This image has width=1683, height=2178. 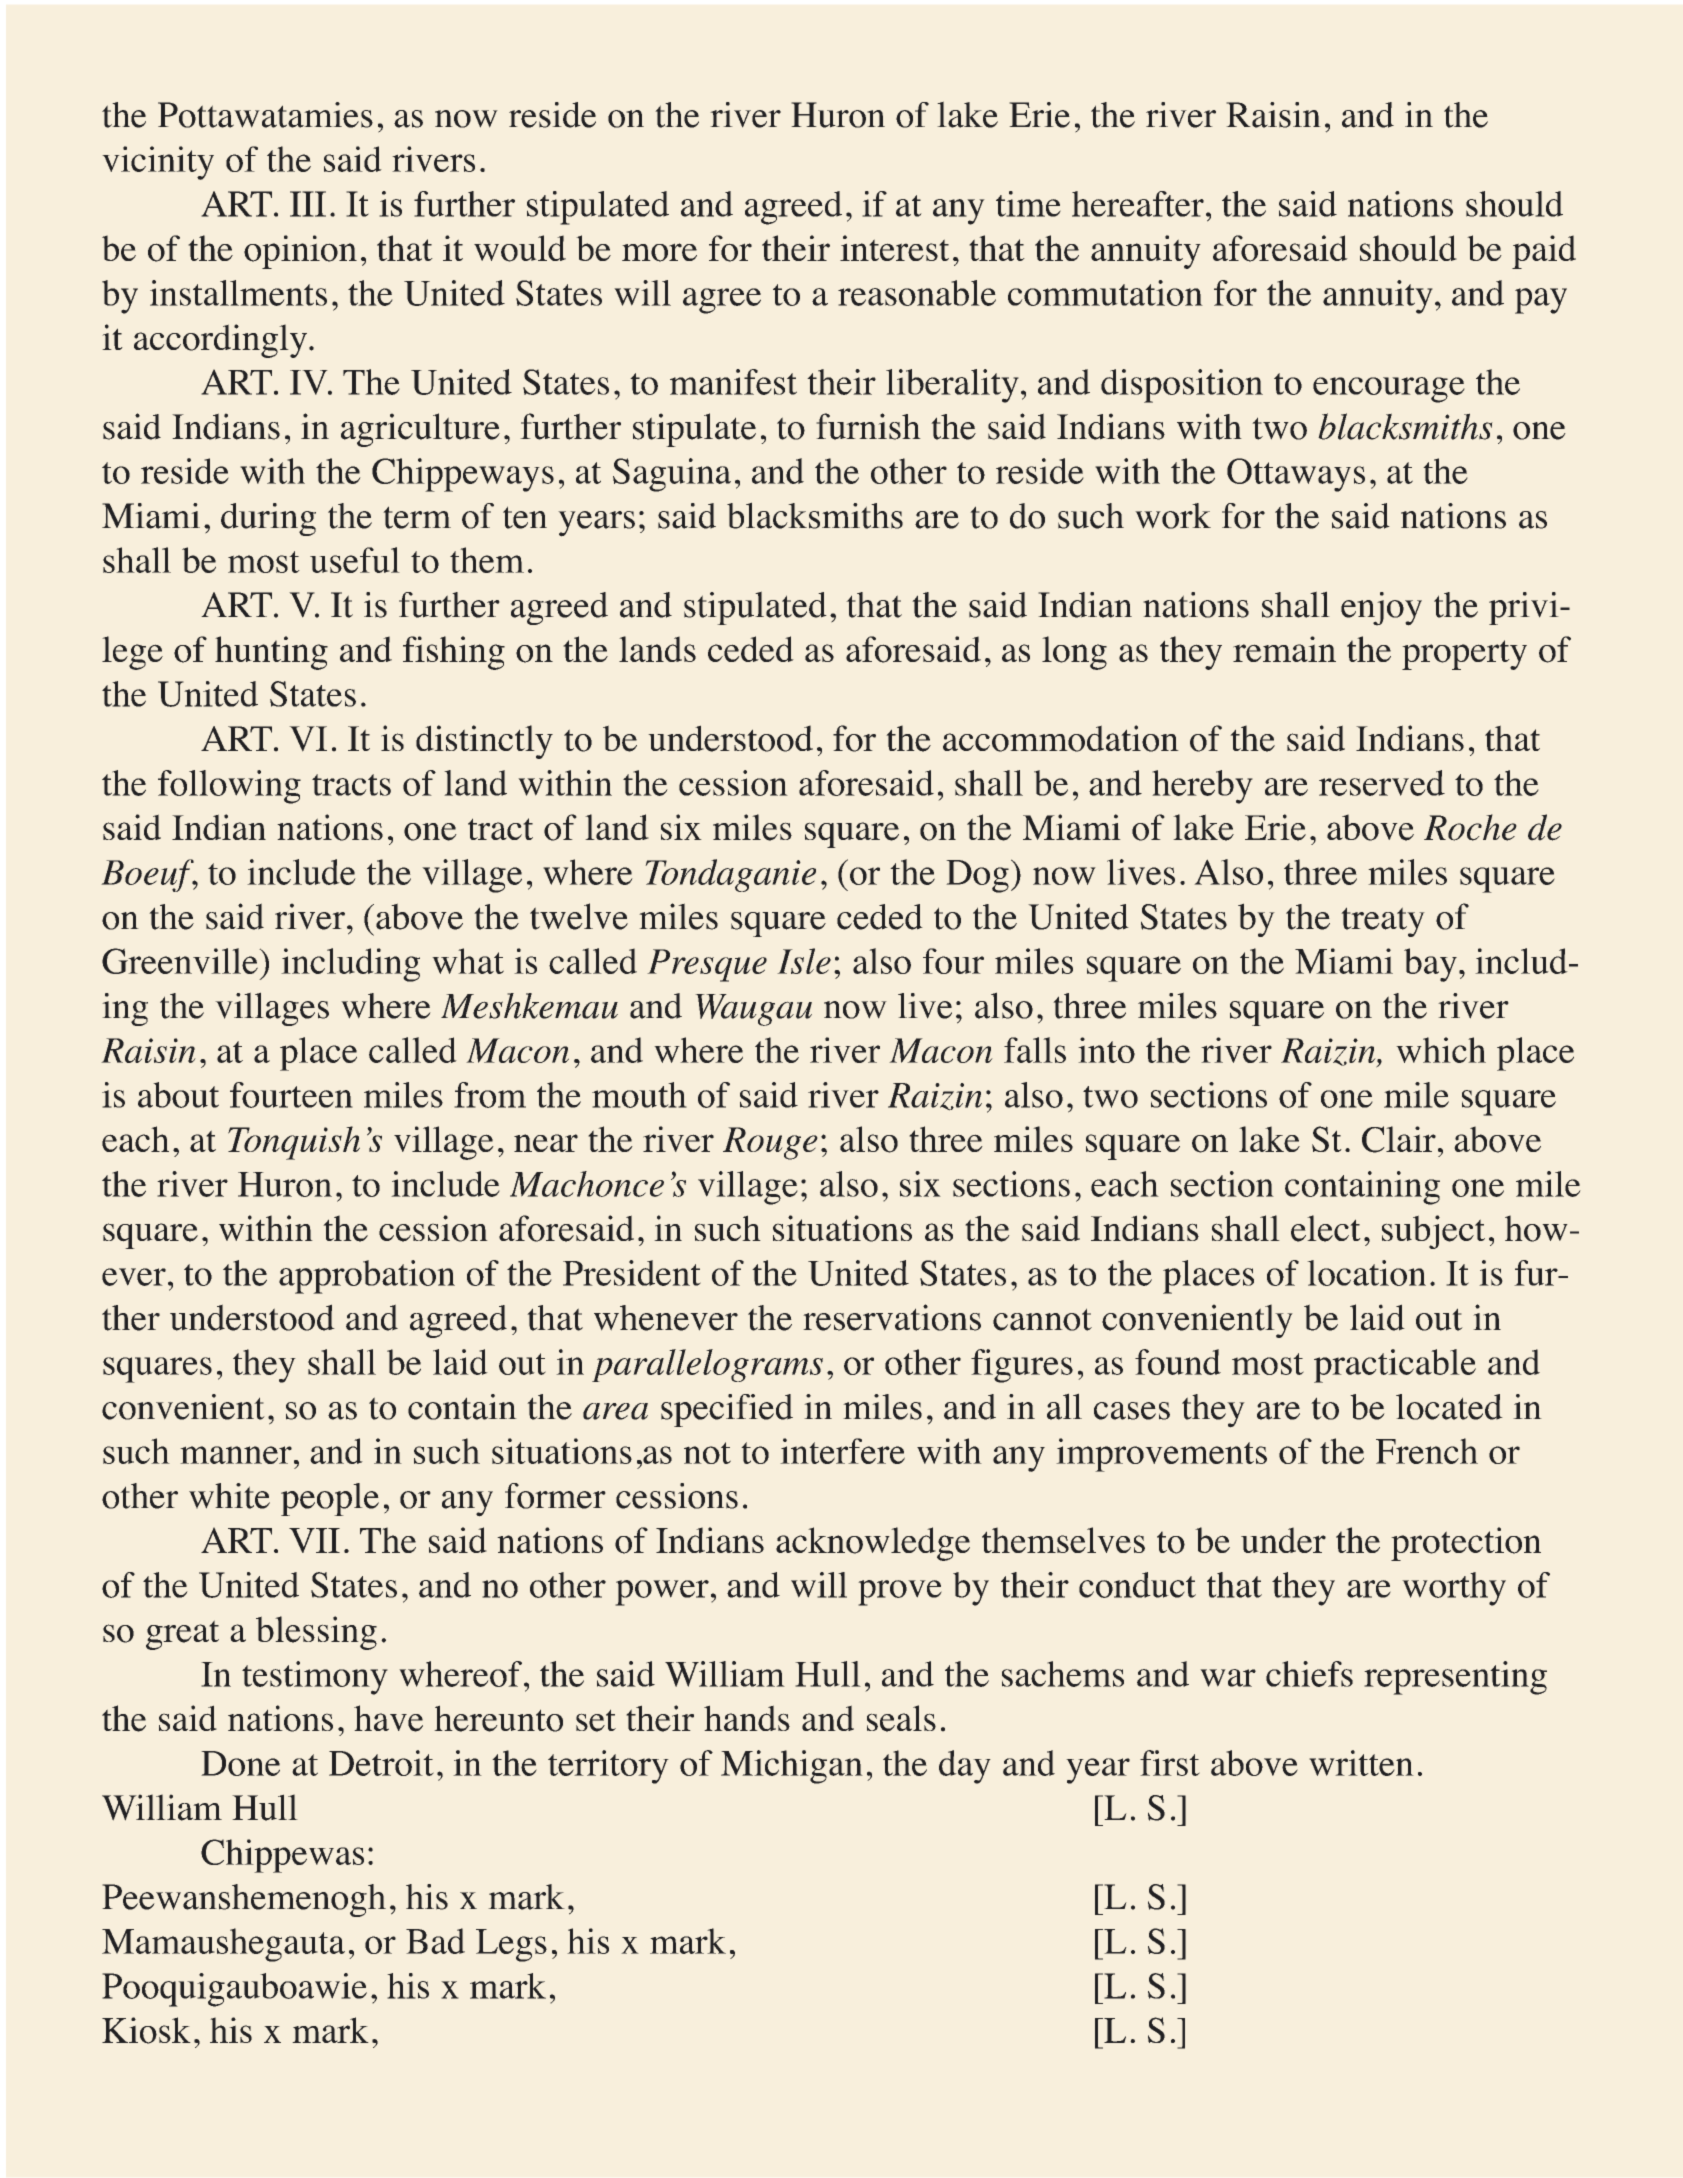 I want to click on enjoy, so click(x=1381, y=609).
